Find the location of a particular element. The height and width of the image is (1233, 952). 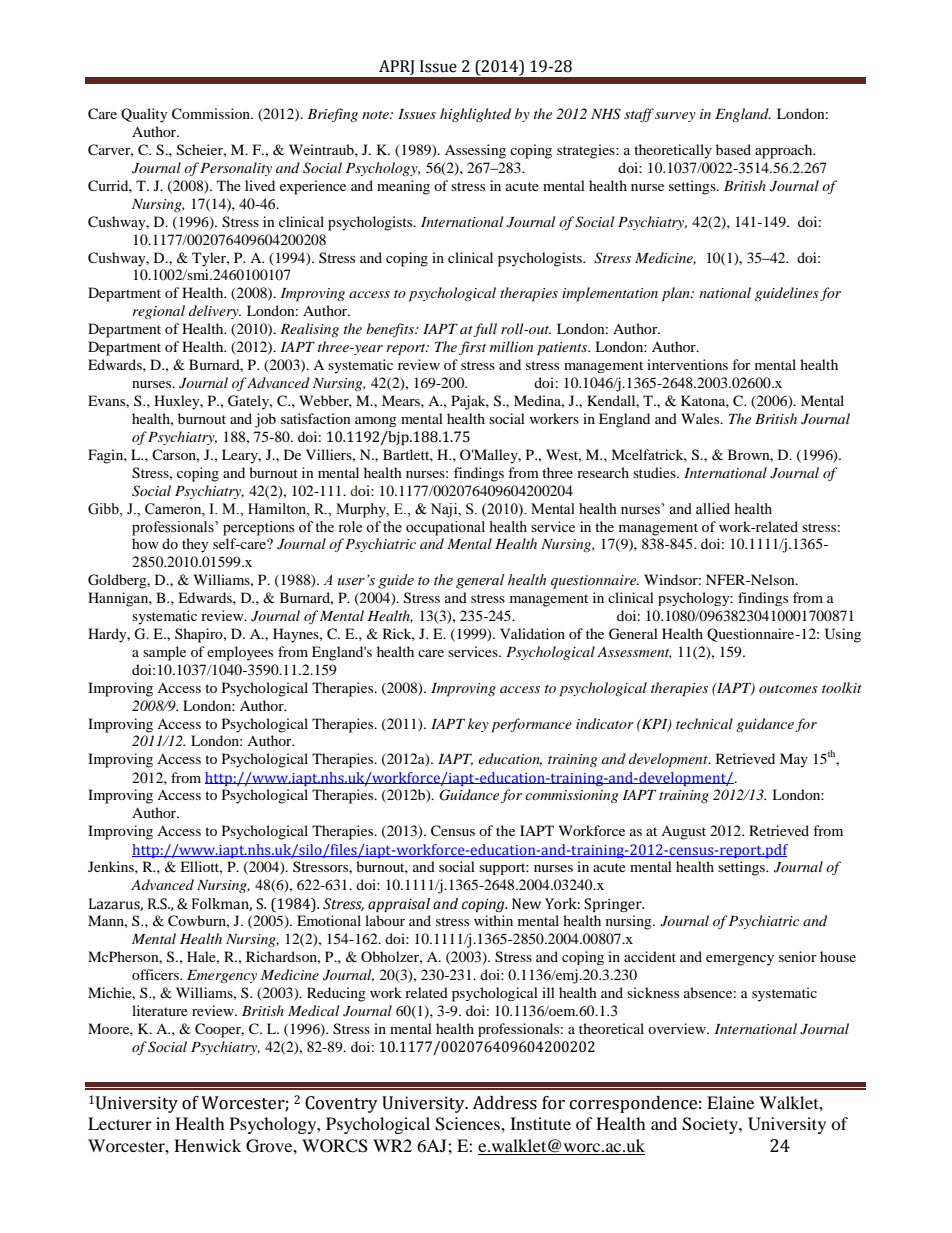

Validation is located at coordinates (532, 633).
